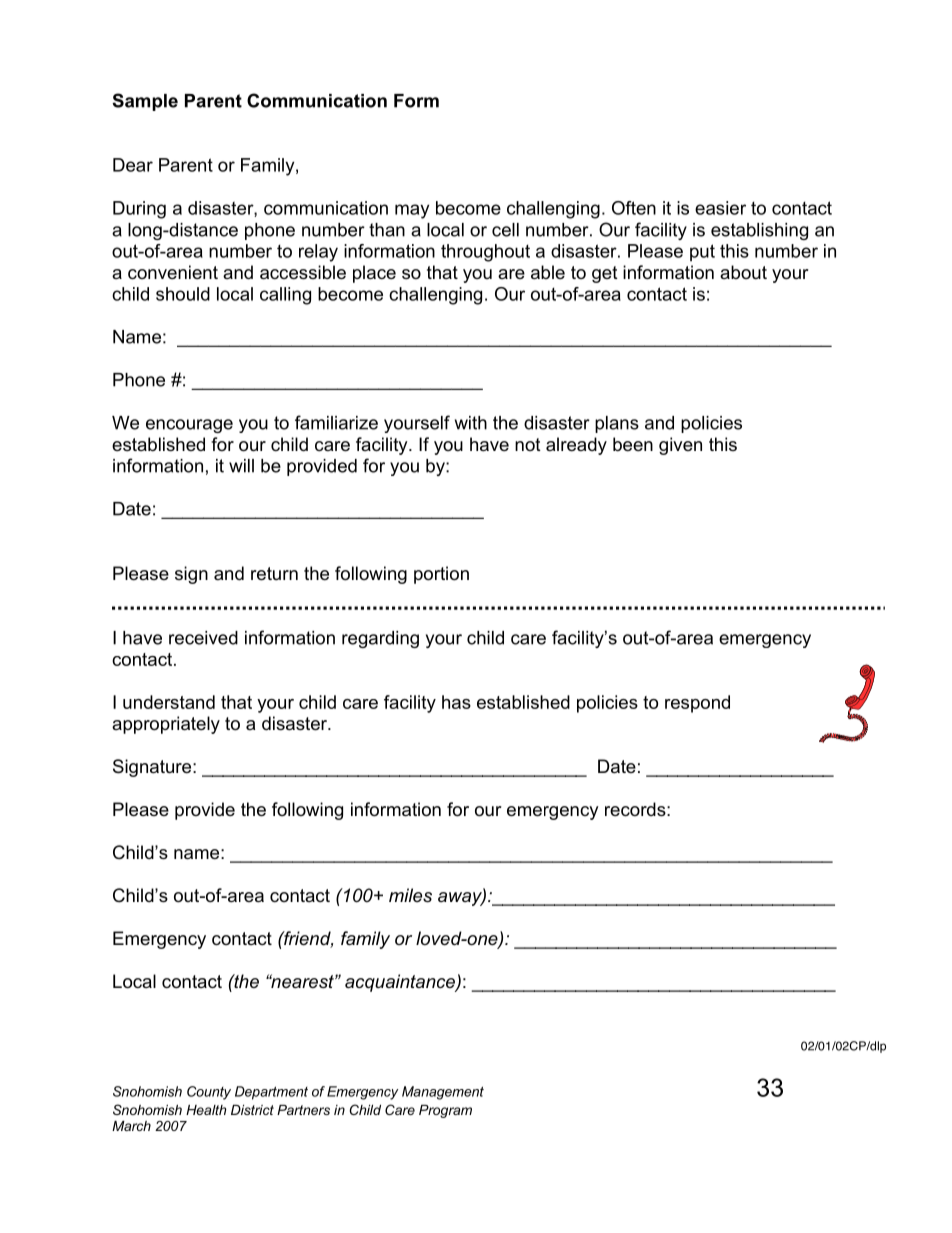 The width and height of the screenshot is (952, 1233). Describe the element at coordinates (445, 1111) in the screenshot. I see `Program` at that location.
